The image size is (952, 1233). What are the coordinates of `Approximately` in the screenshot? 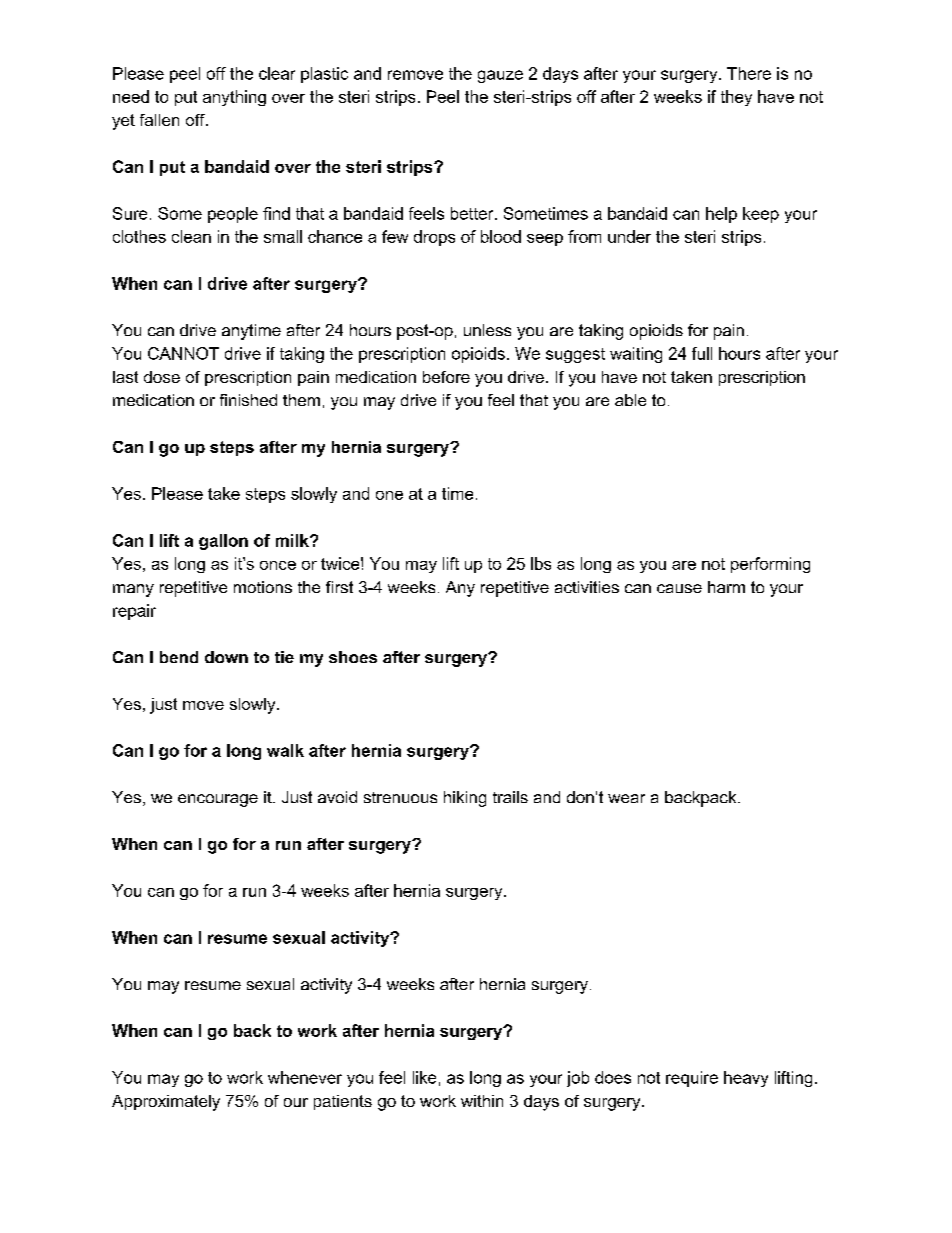 It's located at (166, 1103).
